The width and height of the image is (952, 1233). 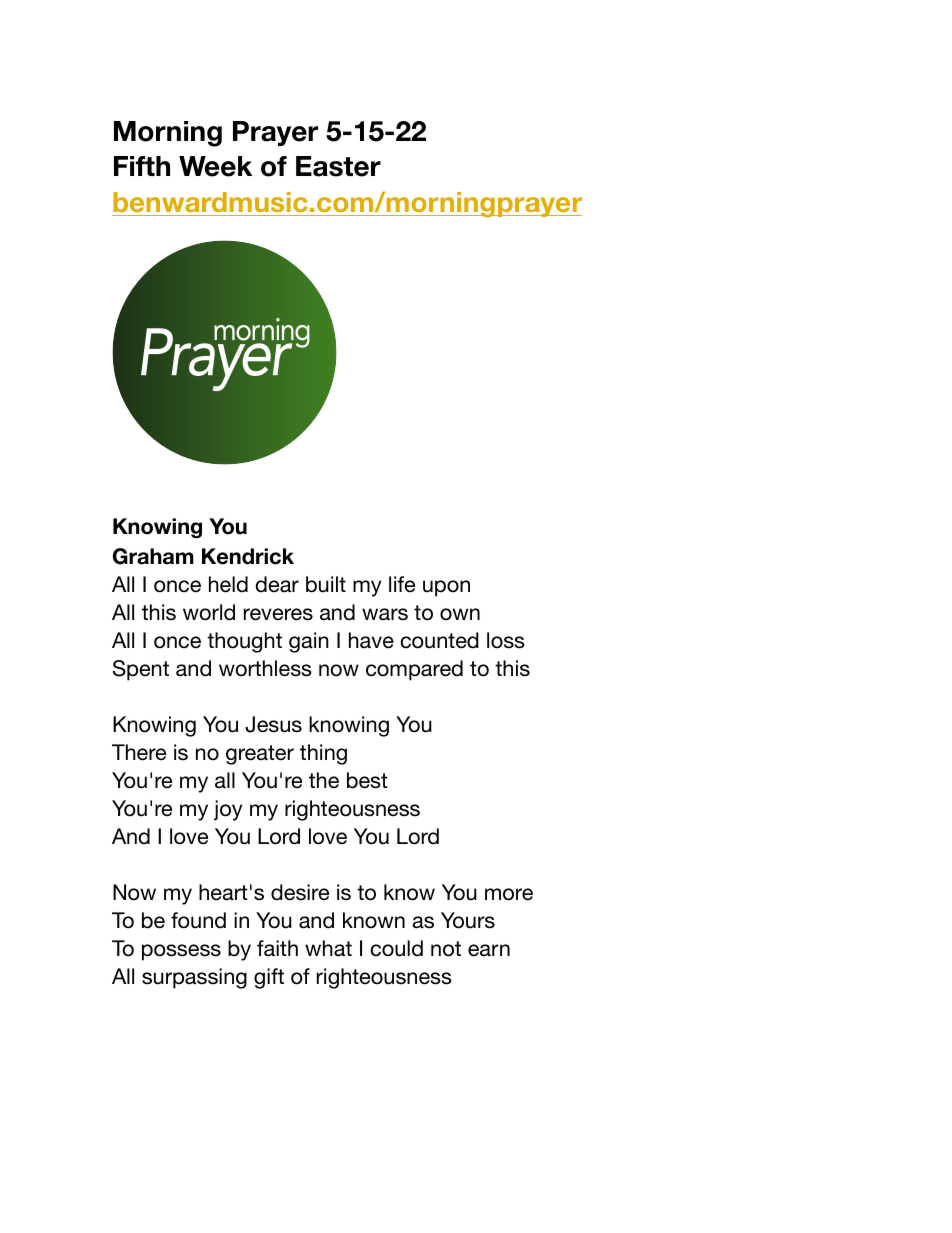 I want to click on possess, so click(x=181, y=952).
